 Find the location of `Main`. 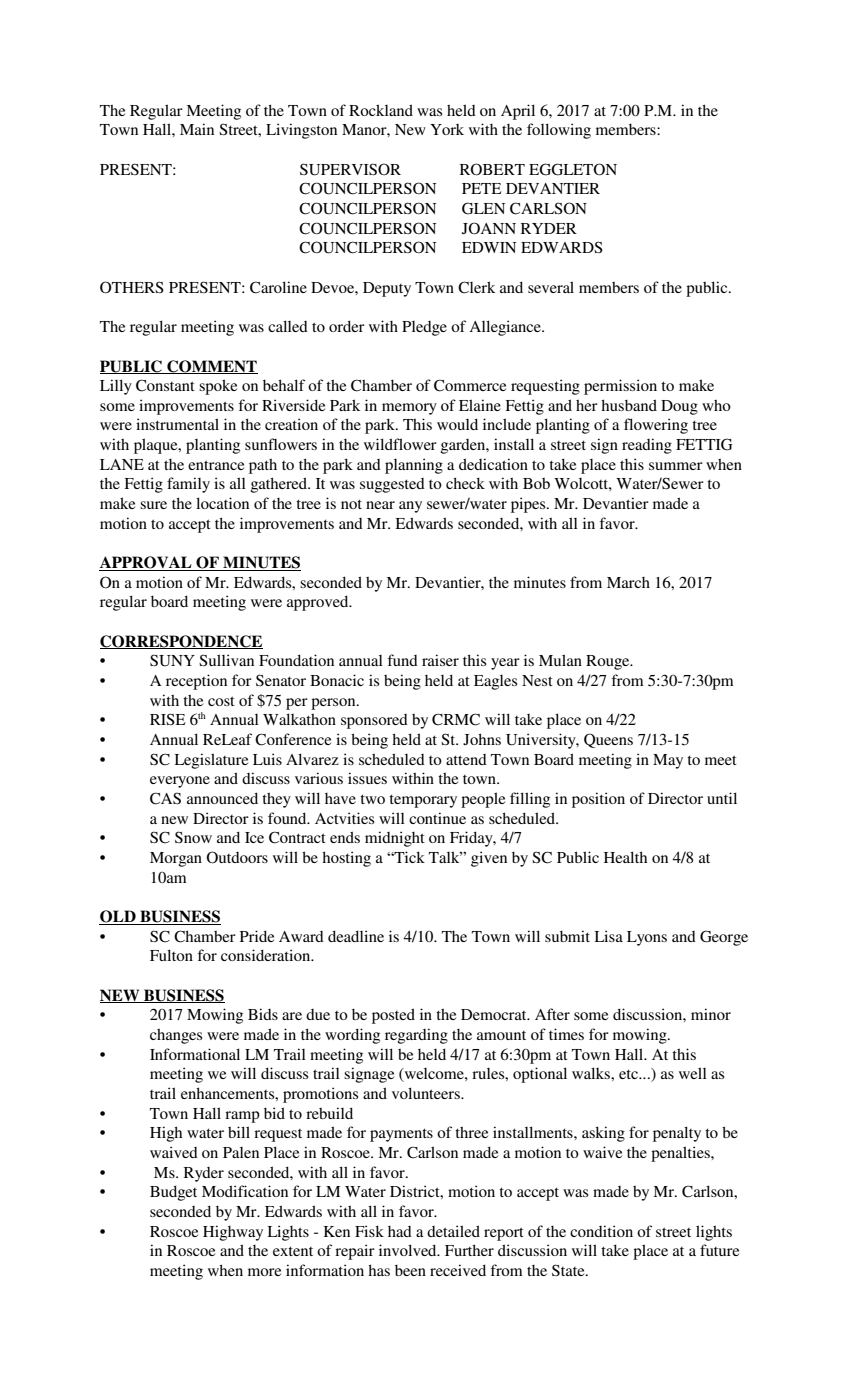

Main is located at coordinates (197, 129).
